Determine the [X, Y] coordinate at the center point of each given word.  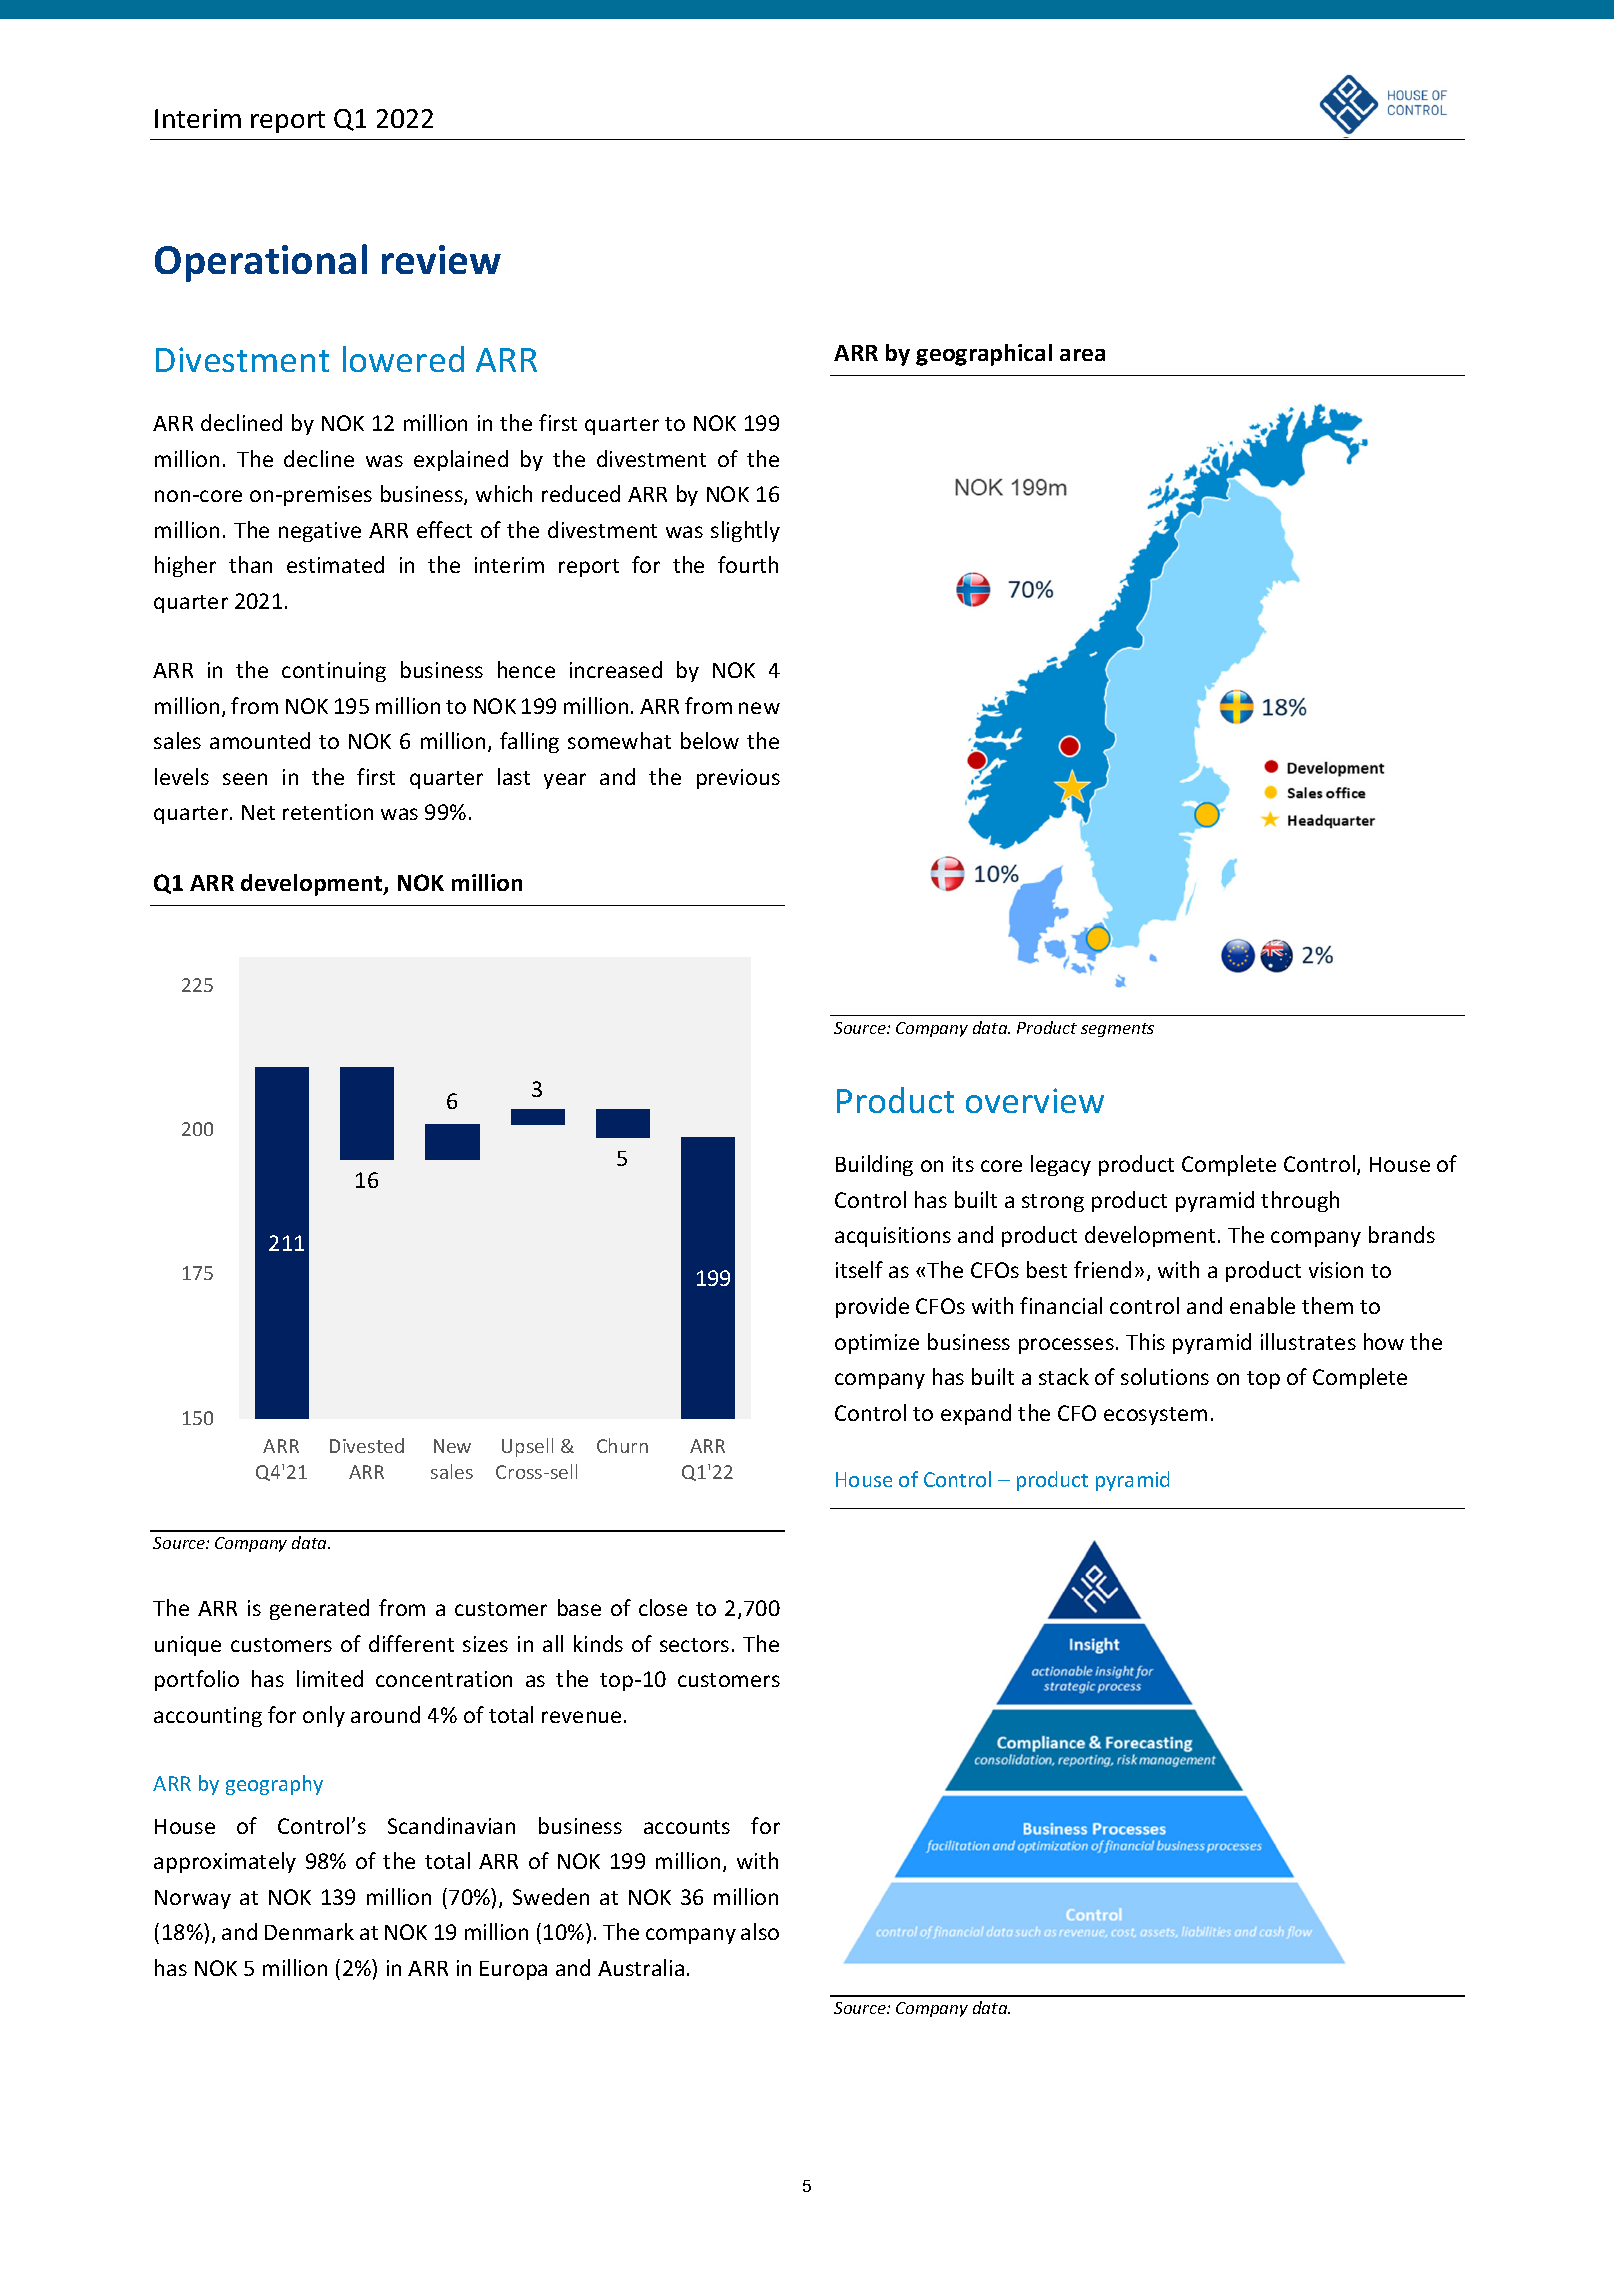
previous [738, 779]
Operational [261, 263]
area [1082, 355]
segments [1117, 1030]
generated [319, 1609]
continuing [334, 672]
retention [328, 812]
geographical [984, 355]
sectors [694, 1645]
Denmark [309, 1931]
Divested [367, 1445]
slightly [745, 531]
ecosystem [1155, 1416]
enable [1262, 1305]
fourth [748, 564]
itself [859, 1269]
